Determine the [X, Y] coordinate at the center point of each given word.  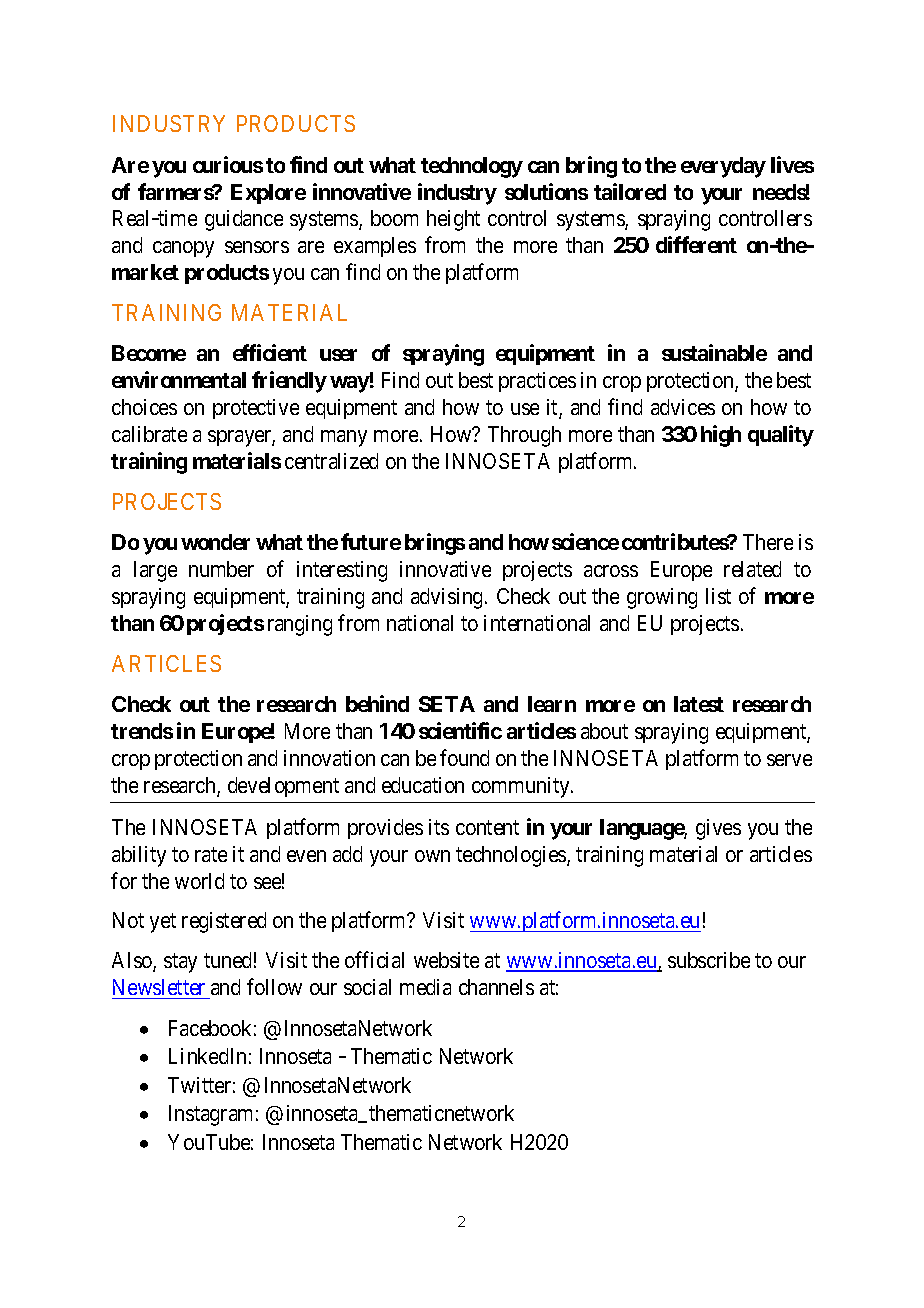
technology [472, 167]
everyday [723, 167]
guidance [244, 220]
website [446, 960]
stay [180, 963]
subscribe [709, 960]
